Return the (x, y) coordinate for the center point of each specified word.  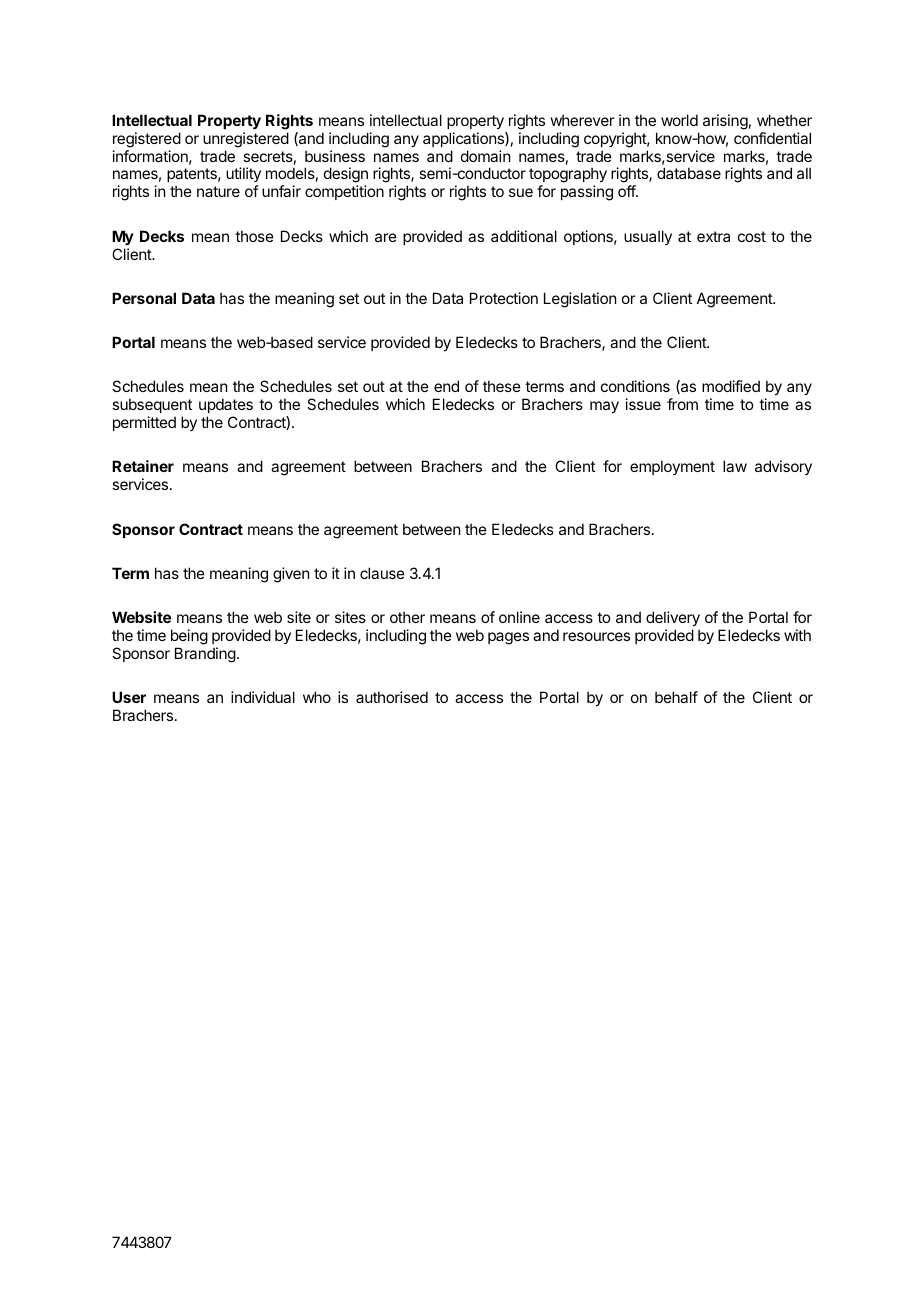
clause (382, 573)
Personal (144, 298)
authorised (392, 697)
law (735, 466)
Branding (205, 655)
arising (725, 122)
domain (485, 156)
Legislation (580, 300)
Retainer (143, 466)
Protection (504, 298)
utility (243, 176)
